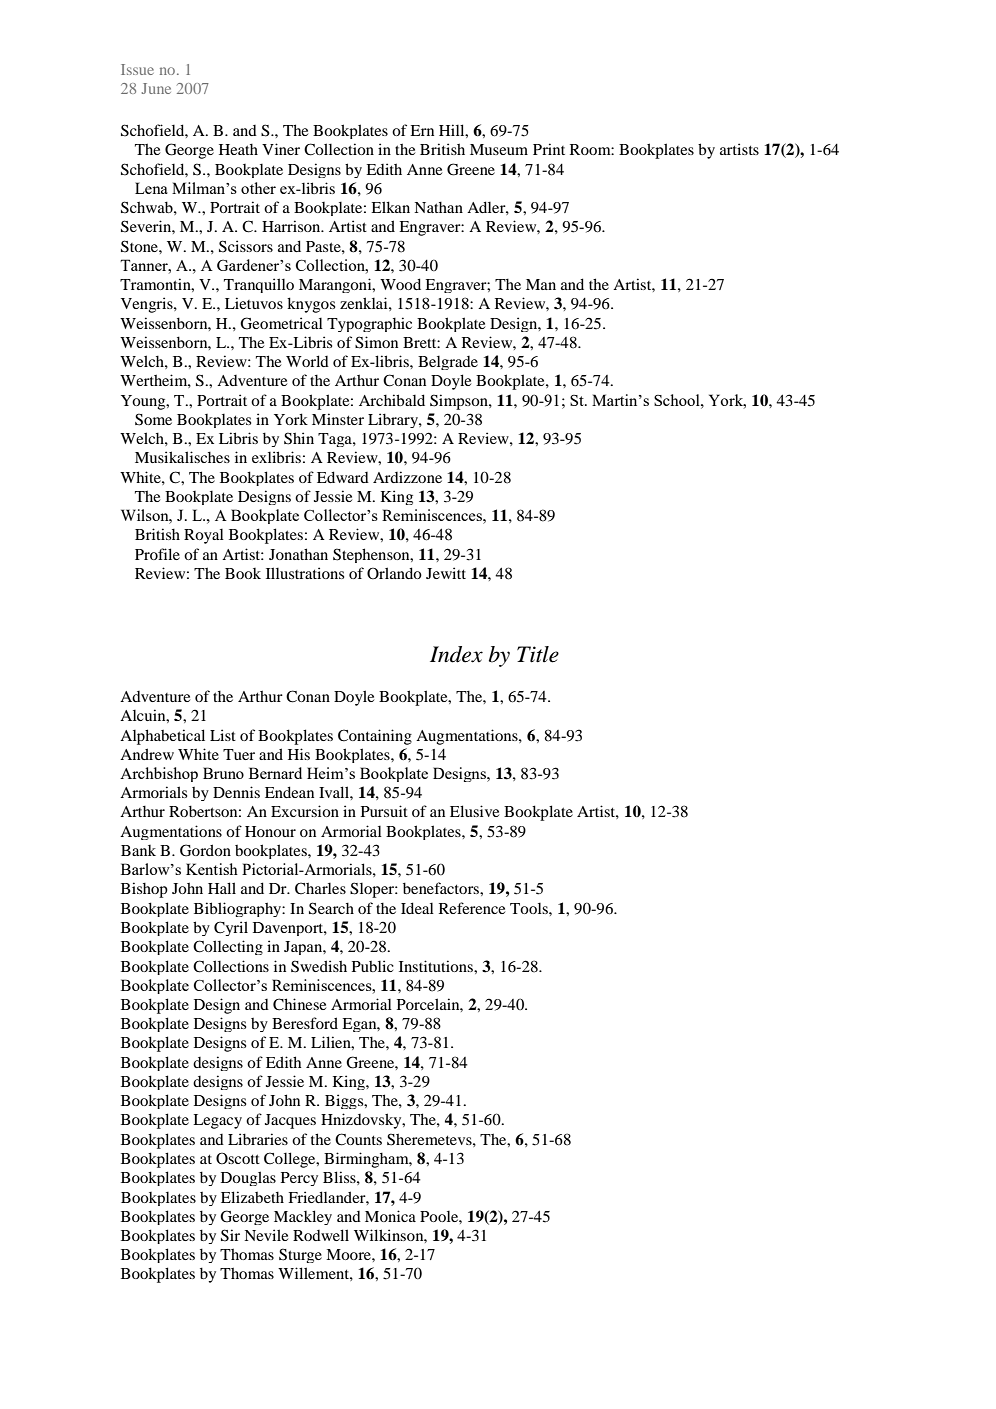 This screenshot has height=1409, width=996. What do you see at coordinates (549, 149) in the screenshot?
I see `Print` at bounding box center [549, 149].
